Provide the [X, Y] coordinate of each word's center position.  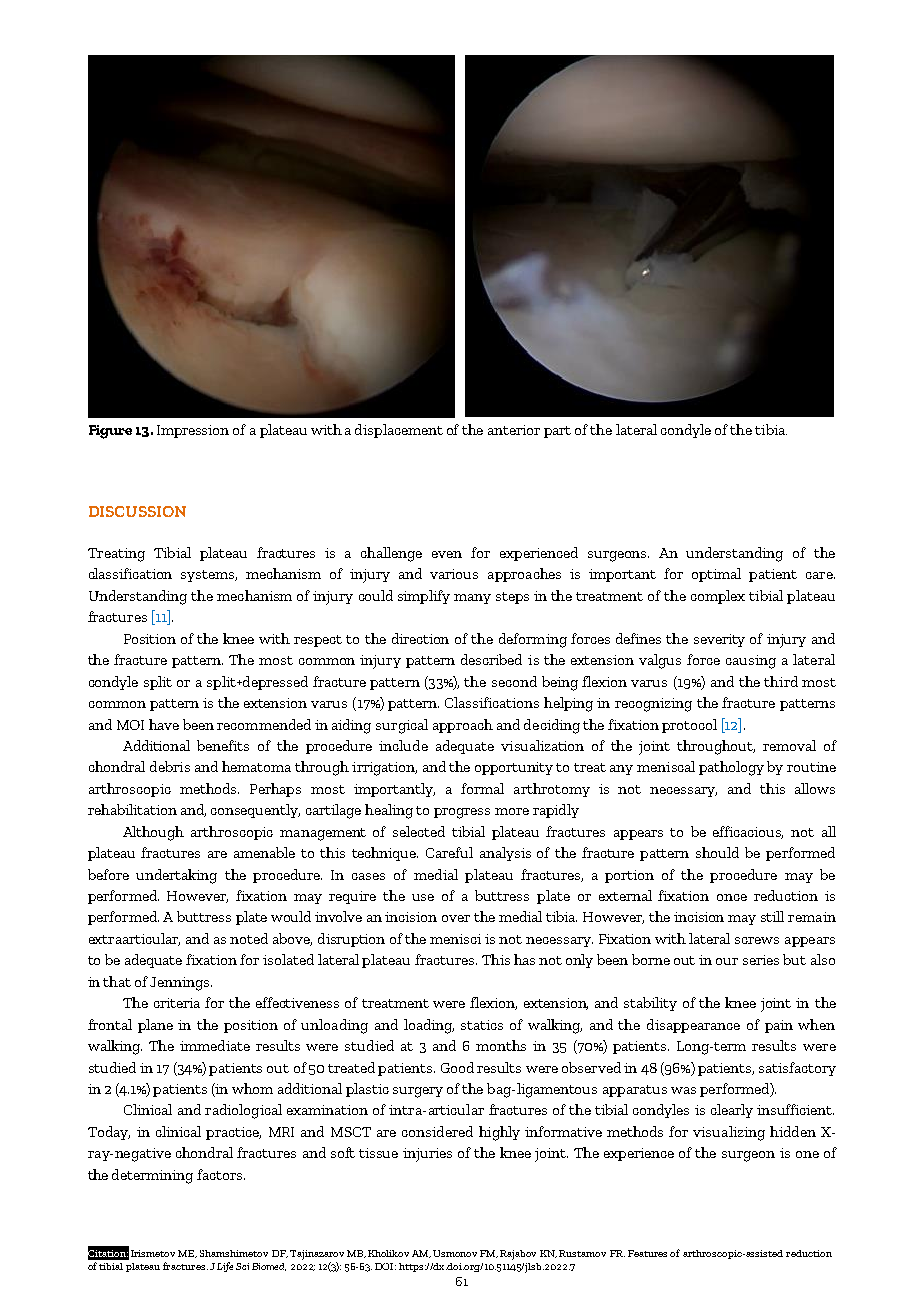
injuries [427, 1155]
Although [153, 833]
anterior [514, 430]
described [491, 659]
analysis [505, 854]
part [557, 432]
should [717, 852]
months [501, 1045]
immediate [215, 1045]
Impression [193, 431]
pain [779, 1026]
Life [225, 1267]
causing [751, 662]
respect [318, 641]
